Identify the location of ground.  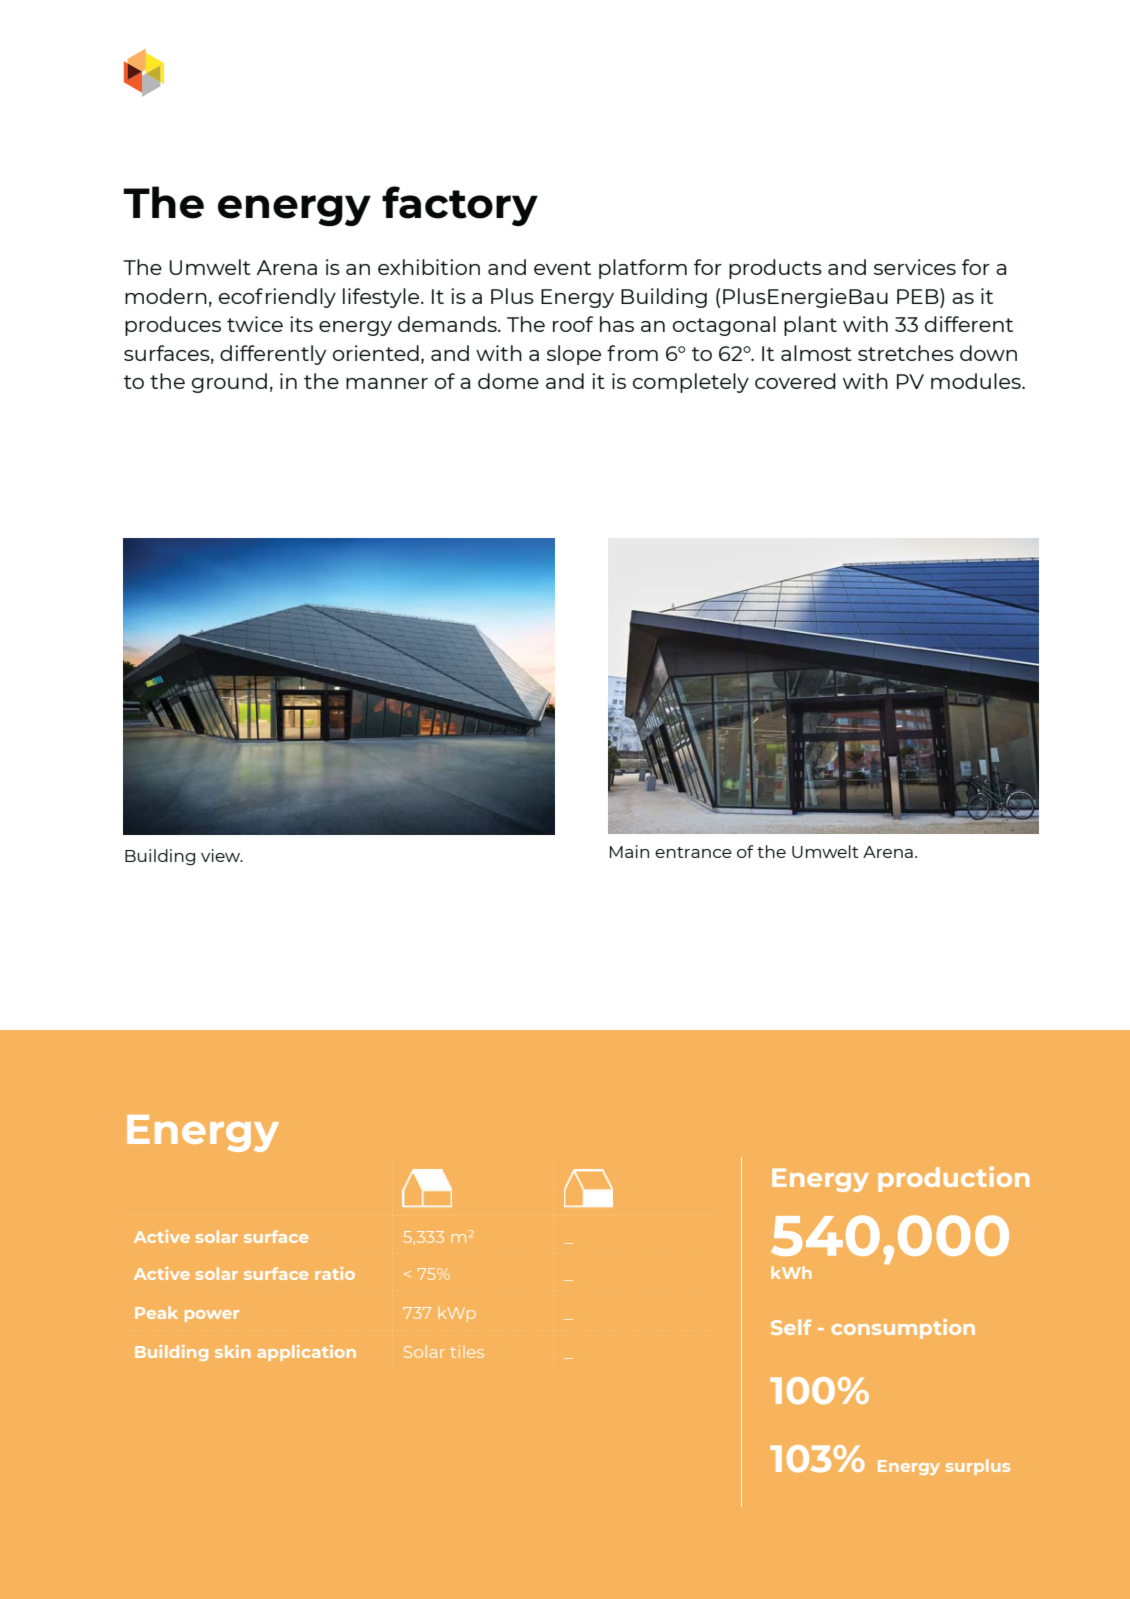
(229, 383).
